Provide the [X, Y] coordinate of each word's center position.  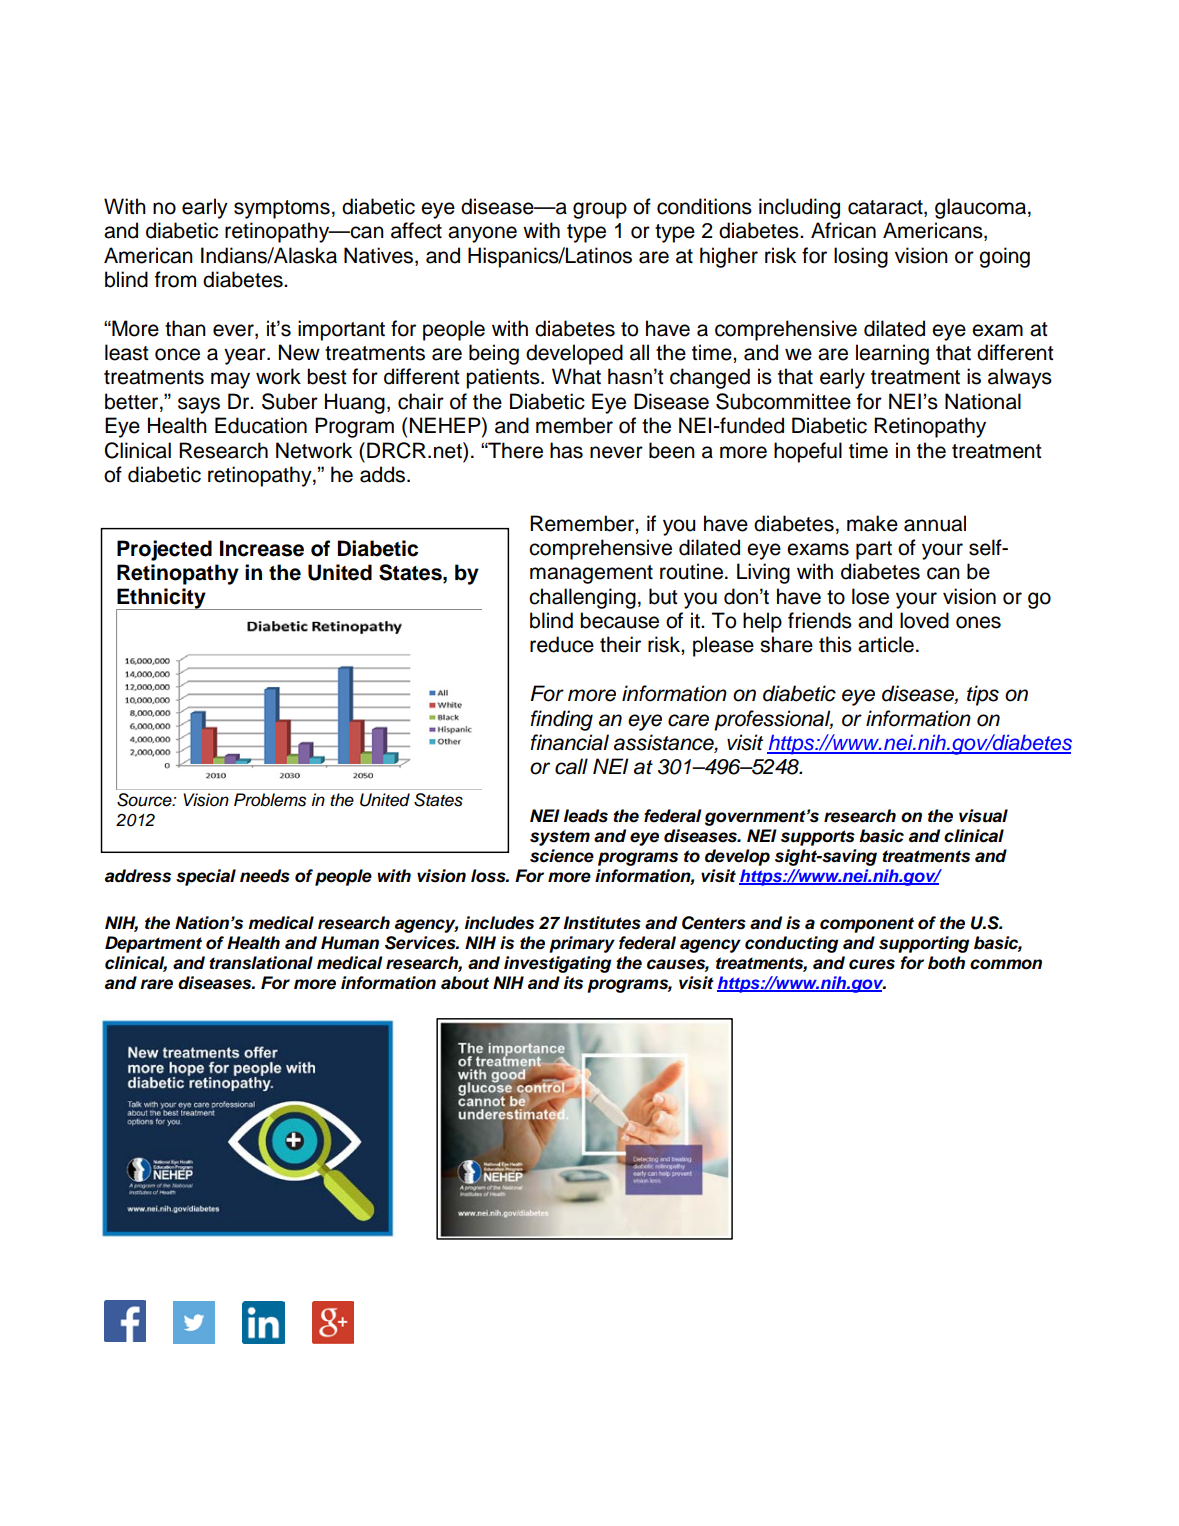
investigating [557, 964]
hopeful [808, 452]
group [600, 210]
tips [983, 695]
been [672, 450]
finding [561, 720]
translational [261, 963]
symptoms [282, 209]
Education [261, 425]
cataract [886, 208]
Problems [270, 800]
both [946, 963]
